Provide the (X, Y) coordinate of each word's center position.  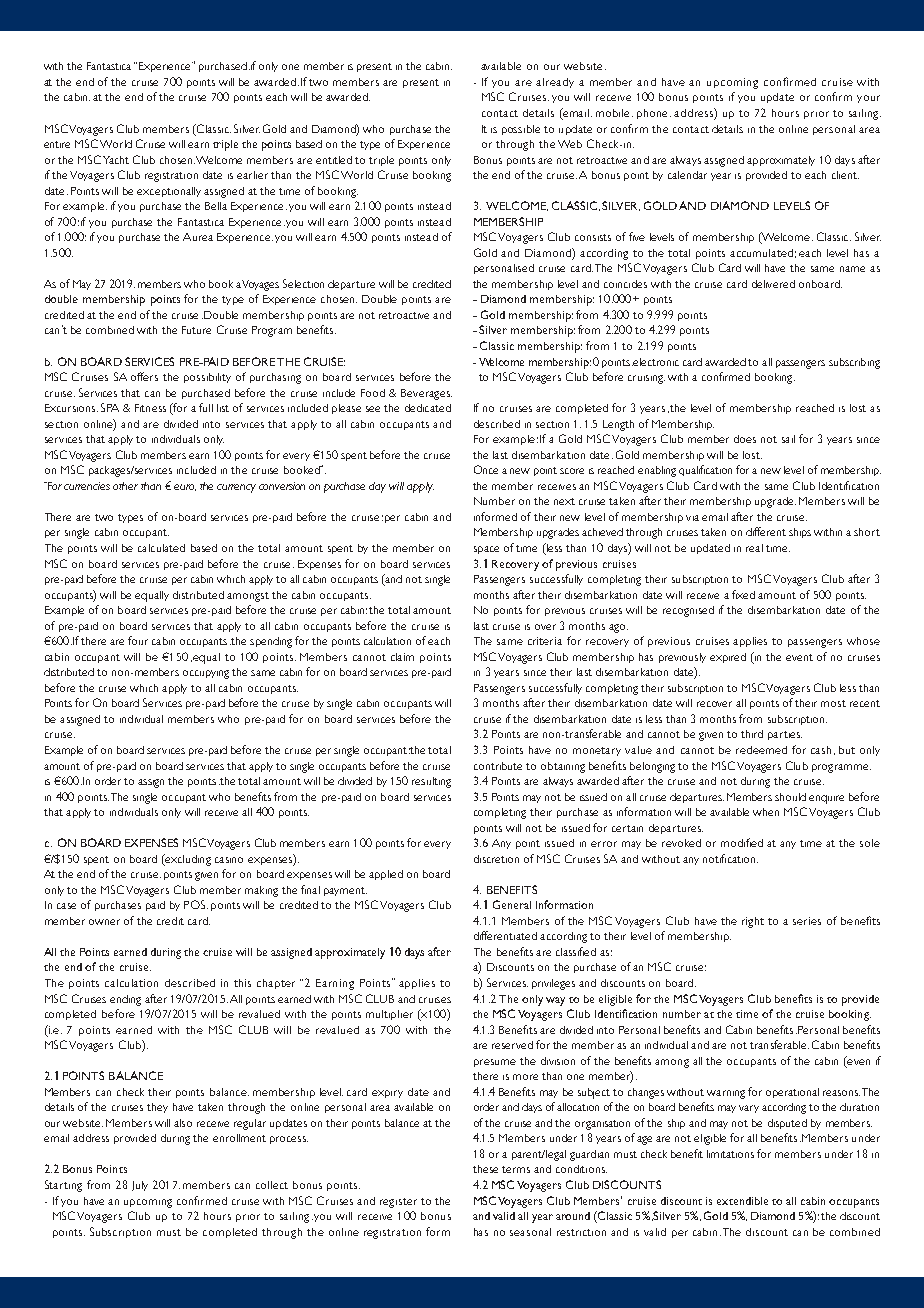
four (138, 640)
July (140, 1186)
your (868, 99)
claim (402, 657)
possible (521, 130)
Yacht (116, 160)
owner (104, 922)
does (745, 439)
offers (144, 376)
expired (728, 658)
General (512, 904)
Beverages (426, 394)
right (753, 922)
